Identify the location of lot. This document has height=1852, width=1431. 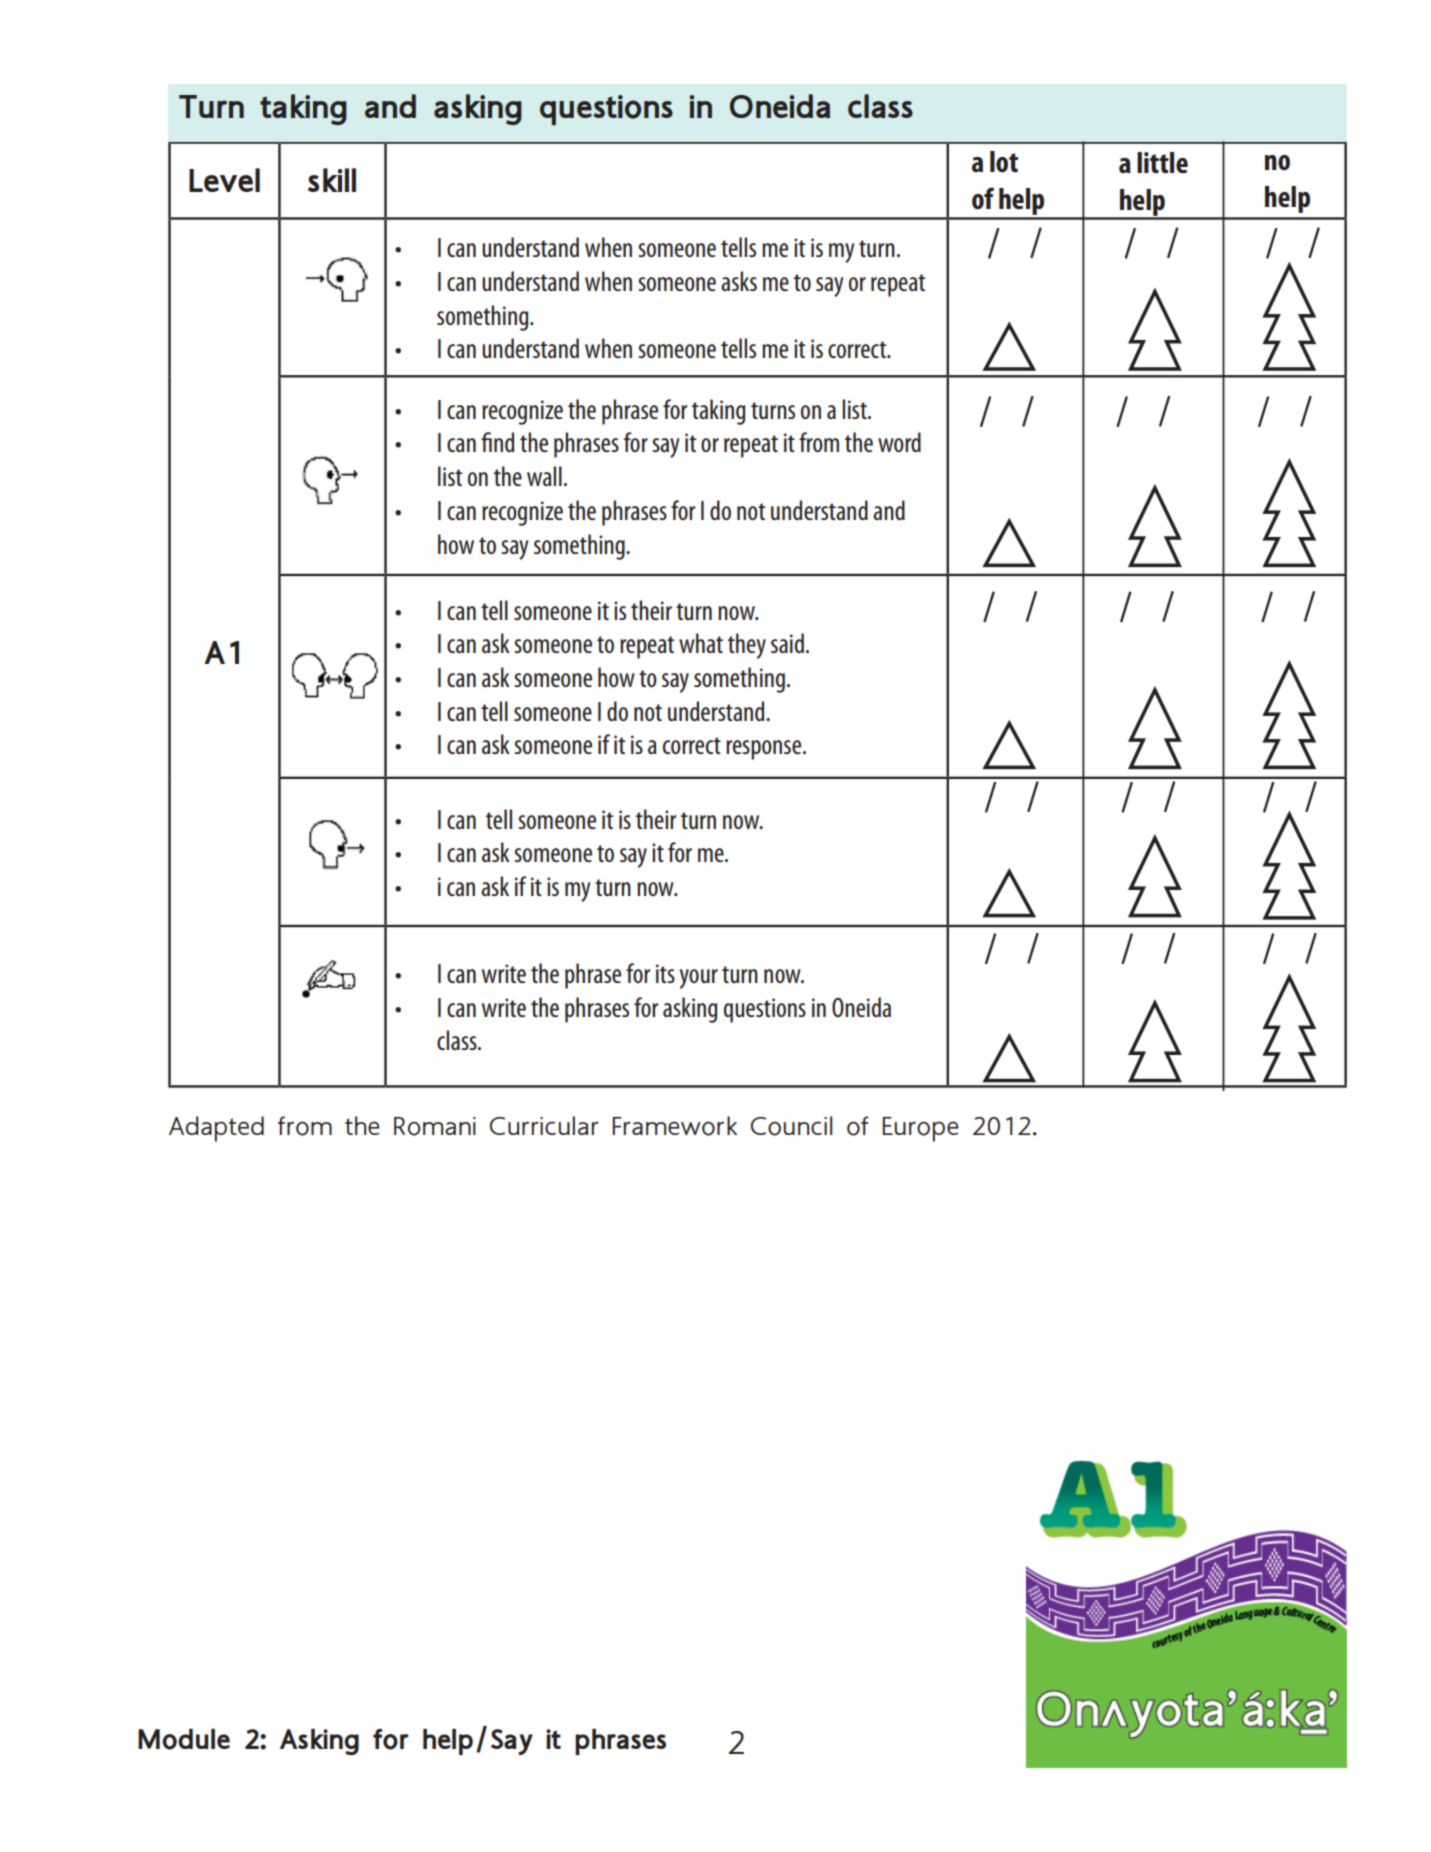
(1004, 161).
